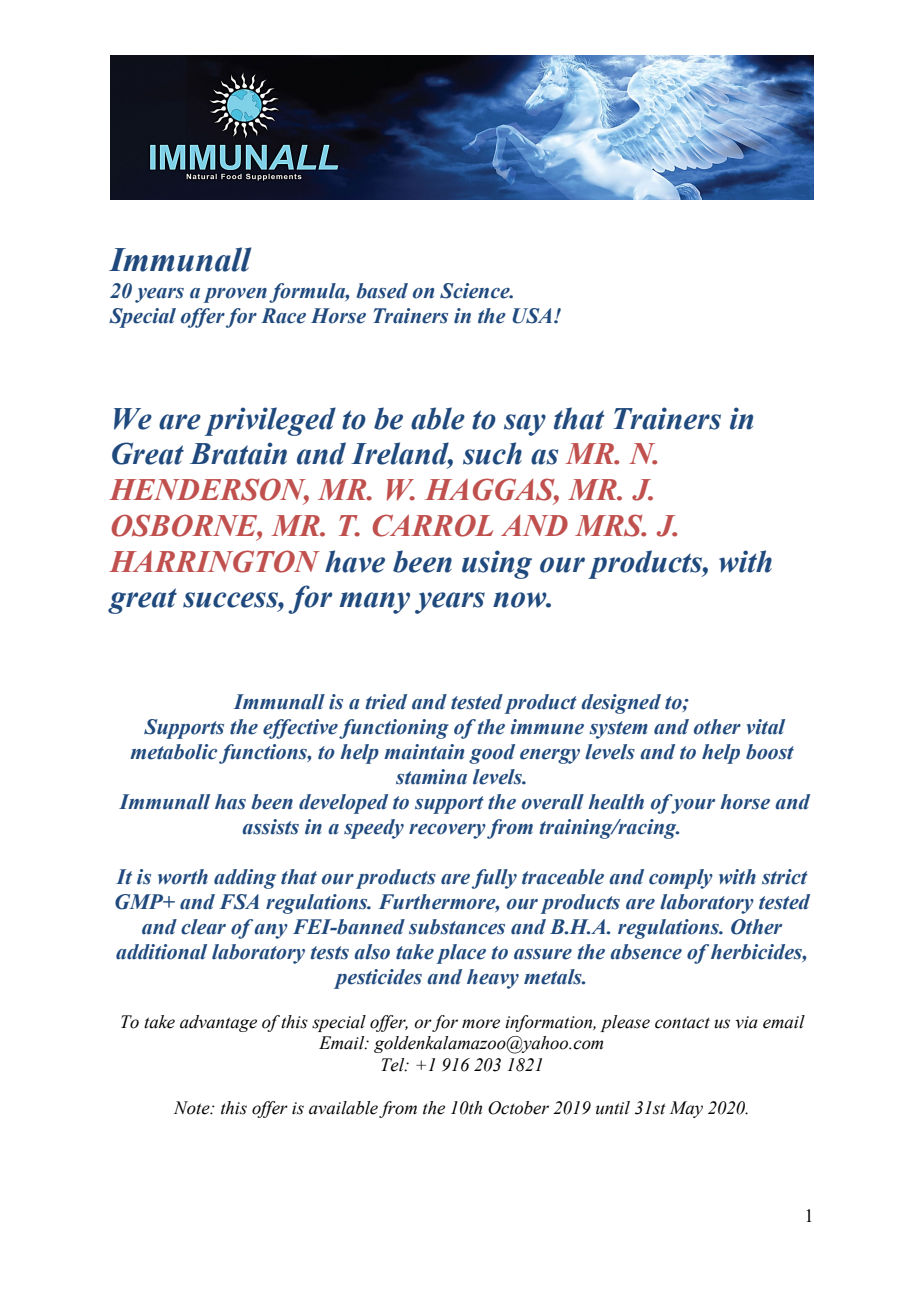  I want to click on tried, so click(386, 702).
